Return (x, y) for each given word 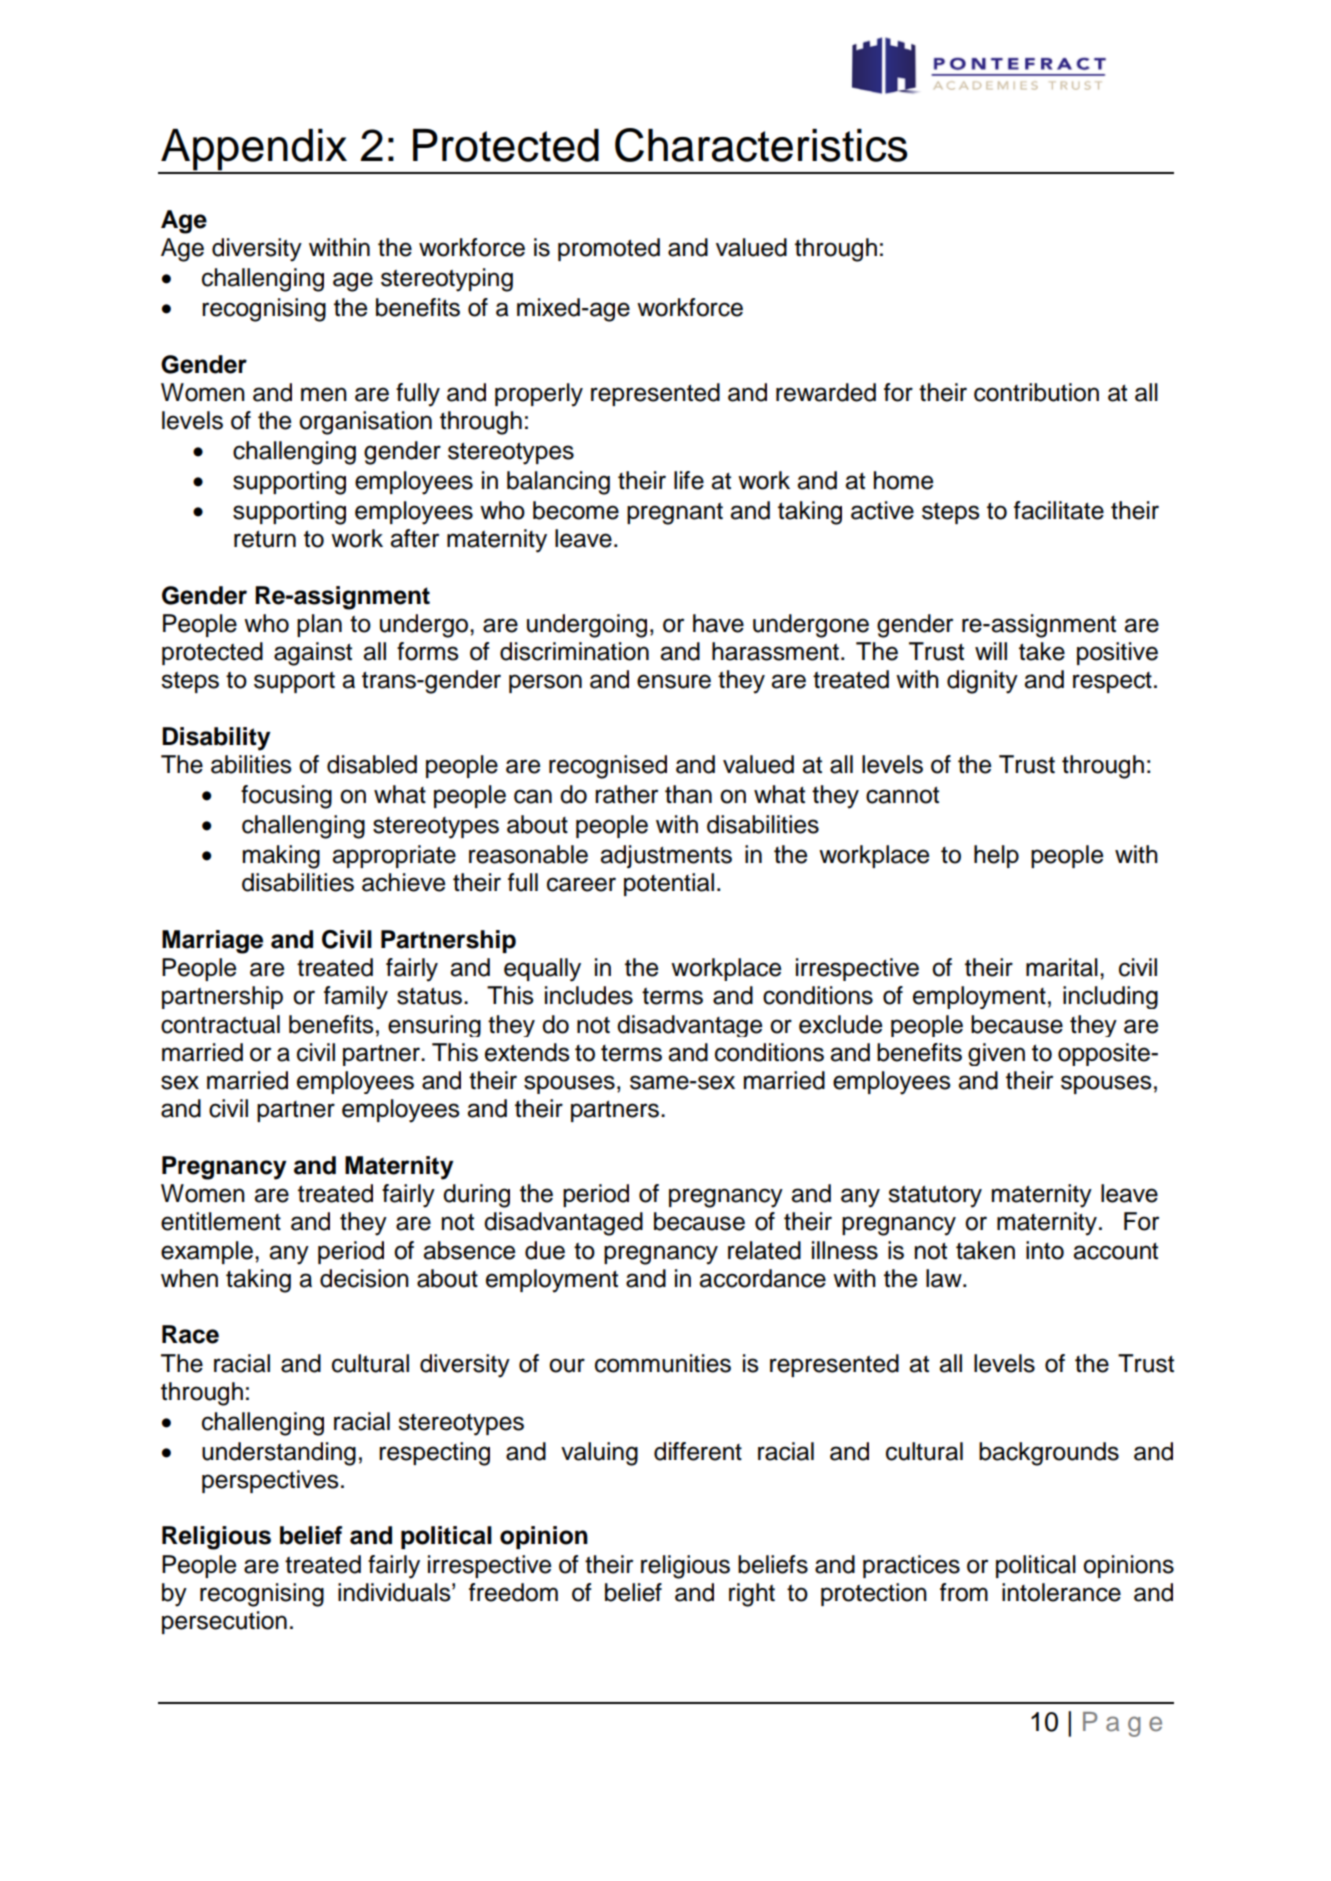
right (752, 1595)
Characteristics (761, 145)
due (545, 1250)
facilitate (1059, 510)
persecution (224, 1622)
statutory (935, 1197)
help (996, 856)
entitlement (221, 1221)
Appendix (254, 151)
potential (669, 884)
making (281, 857)
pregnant (675, 514)
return (265, 539)
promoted (609, 249)
